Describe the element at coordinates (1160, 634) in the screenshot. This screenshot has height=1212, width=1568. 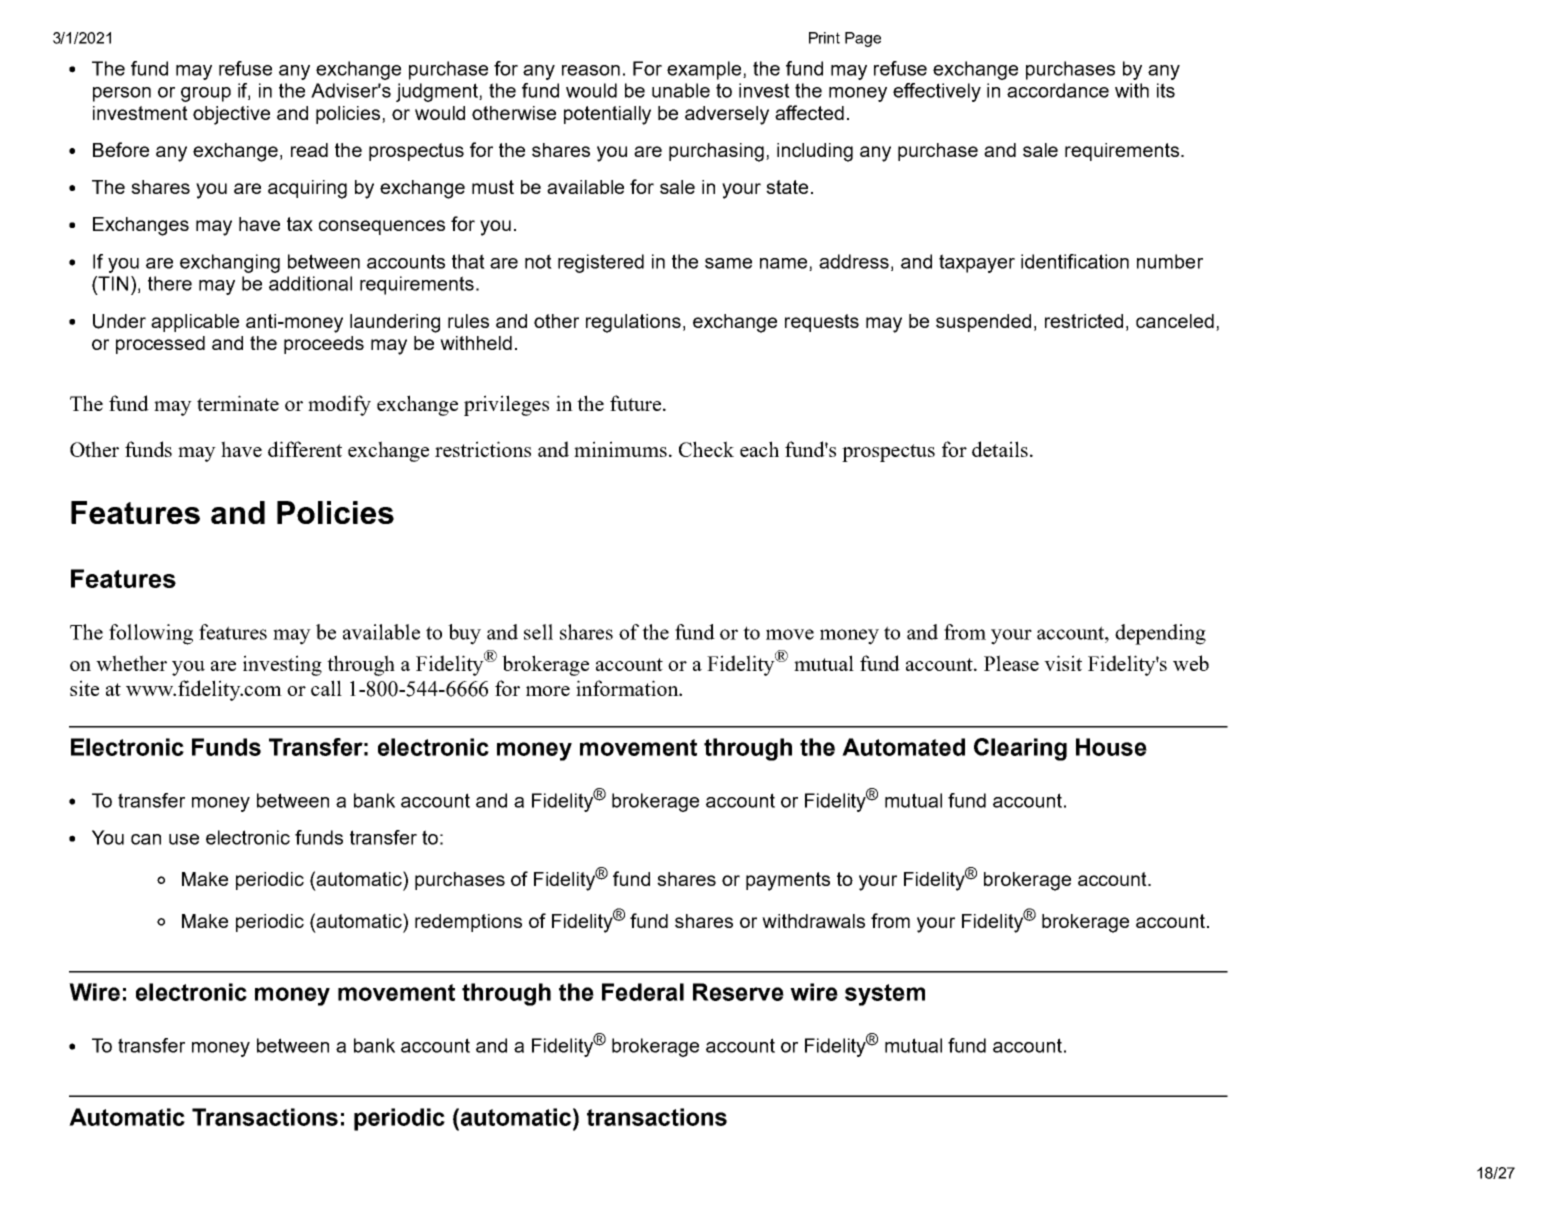
I see `depending` at that location.
